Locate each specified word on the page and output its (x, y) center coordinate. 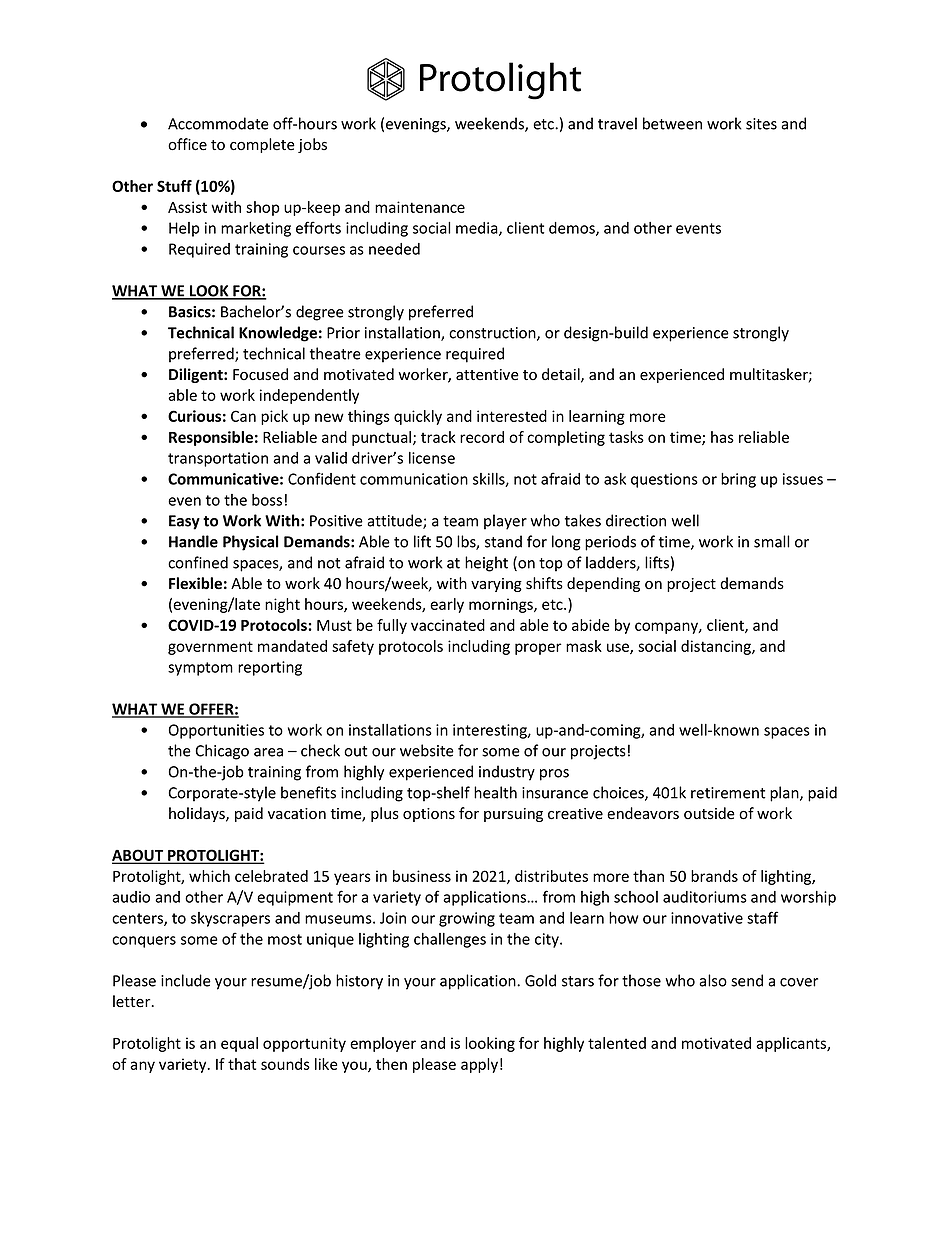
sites (761, 124)
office (187, 144)
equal (239, 1044)
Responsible (211, 438)
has (722, 437)
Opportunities (216, 731)
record (482, 437)
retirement (728, 793)
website (427, 750)
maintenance (420, 207)
